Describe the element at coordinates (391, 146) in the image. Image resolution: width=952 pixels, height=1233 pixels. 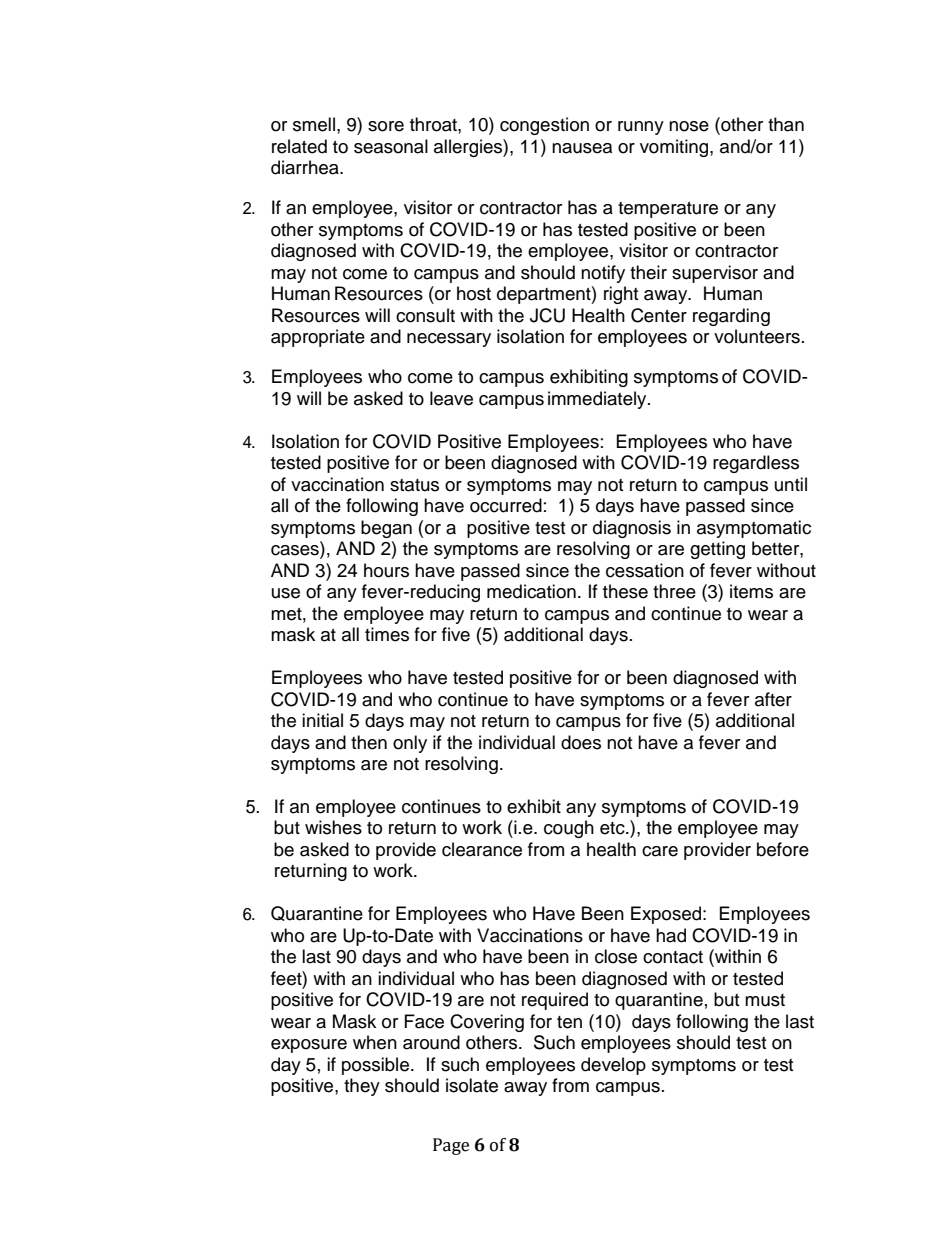
I see `seasonal` at that location.
